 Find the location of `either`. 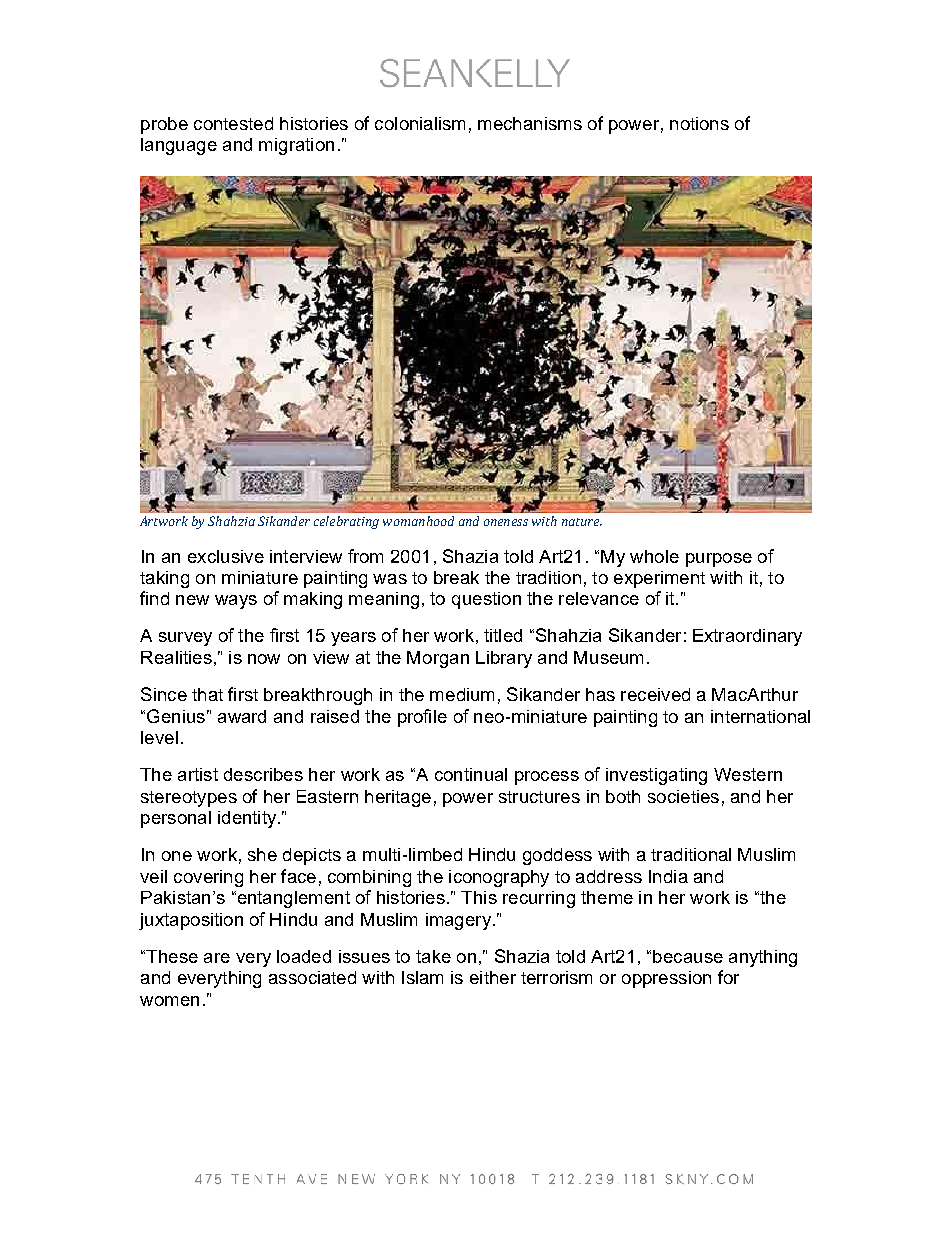

either is located at coordinates (493, 977).
